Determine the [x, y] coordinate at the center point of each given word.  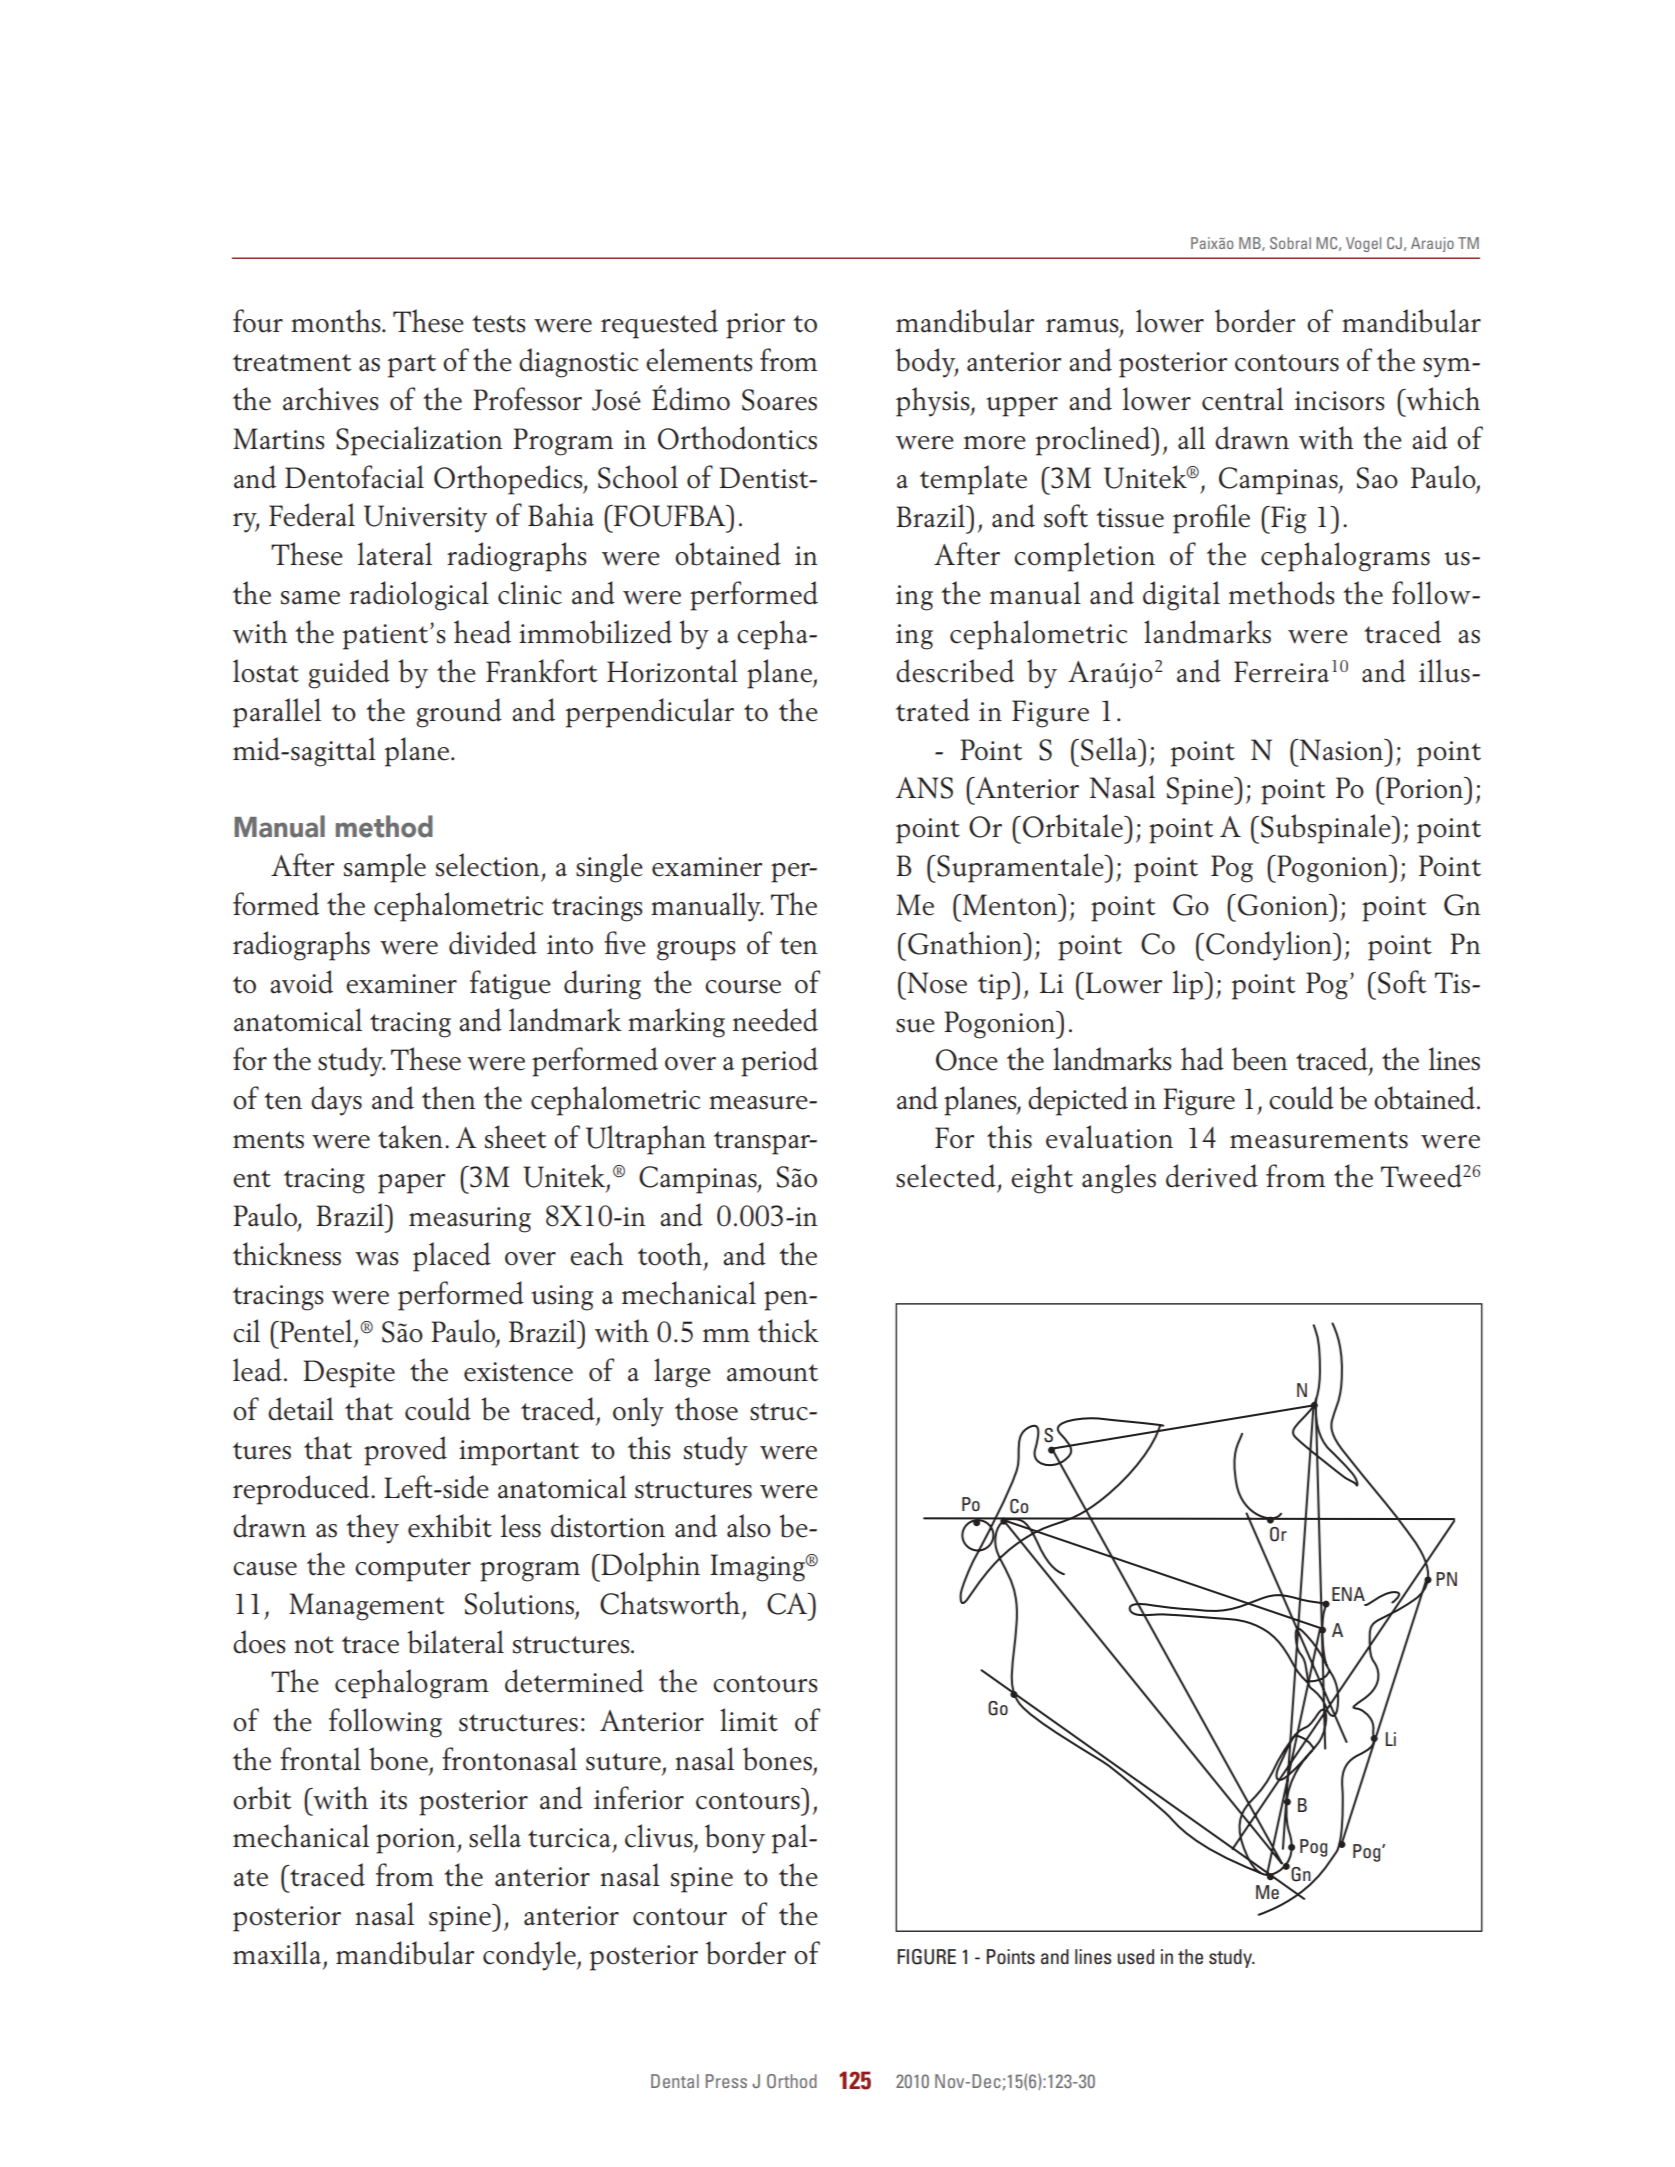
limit [749, 1720]
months [337, 321]
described [955, 671]
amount [772, 1373]
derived [1212, 1176]
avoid [301, 982]
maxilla [277, 1953]
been [1260, 1059]
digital [1181, 596]
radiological [419, 596]
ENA [1349, 1595]
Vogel [1363, 244]
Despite [349, 1374]
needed [775, 1020]
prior [755, 326]
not [314, 1645]
